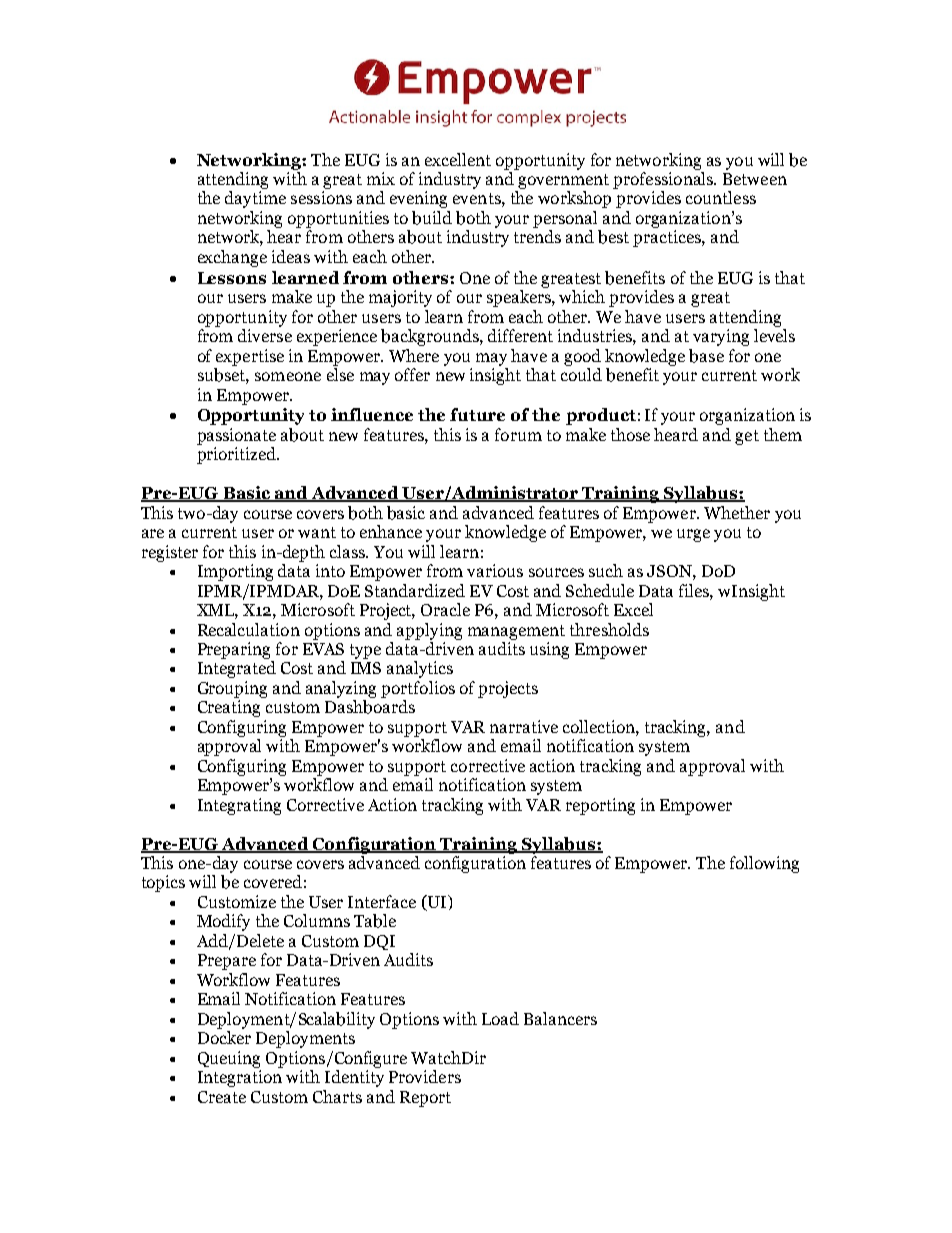 Image resolution: width=952 pixels, height=1233 pixels. Describe the element at coordinates (249, 629) in the screenshot. I see `Recalculation` at that location.
